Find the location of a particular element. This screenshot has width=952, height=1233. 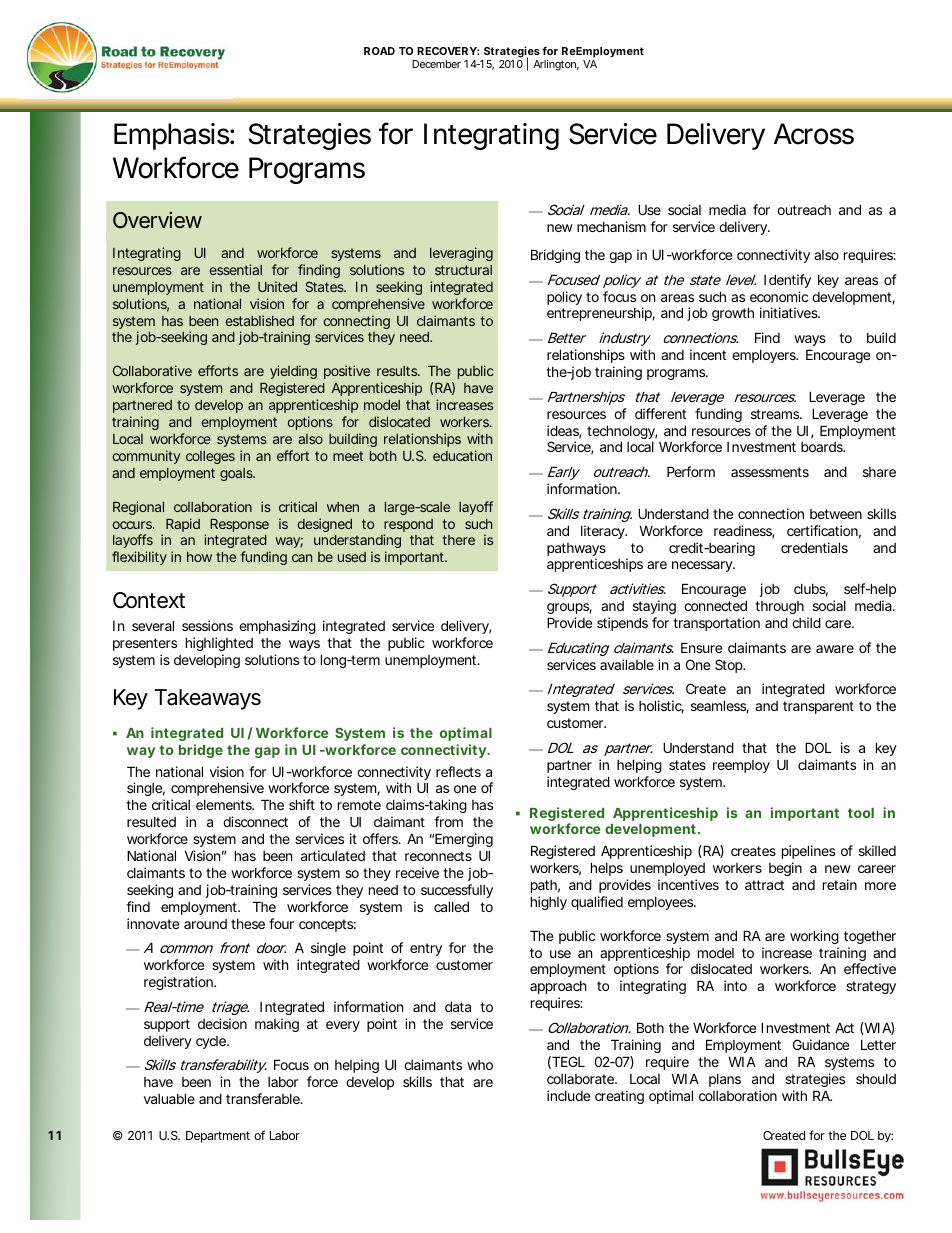

plans is located at coordinates (725, 1080).
